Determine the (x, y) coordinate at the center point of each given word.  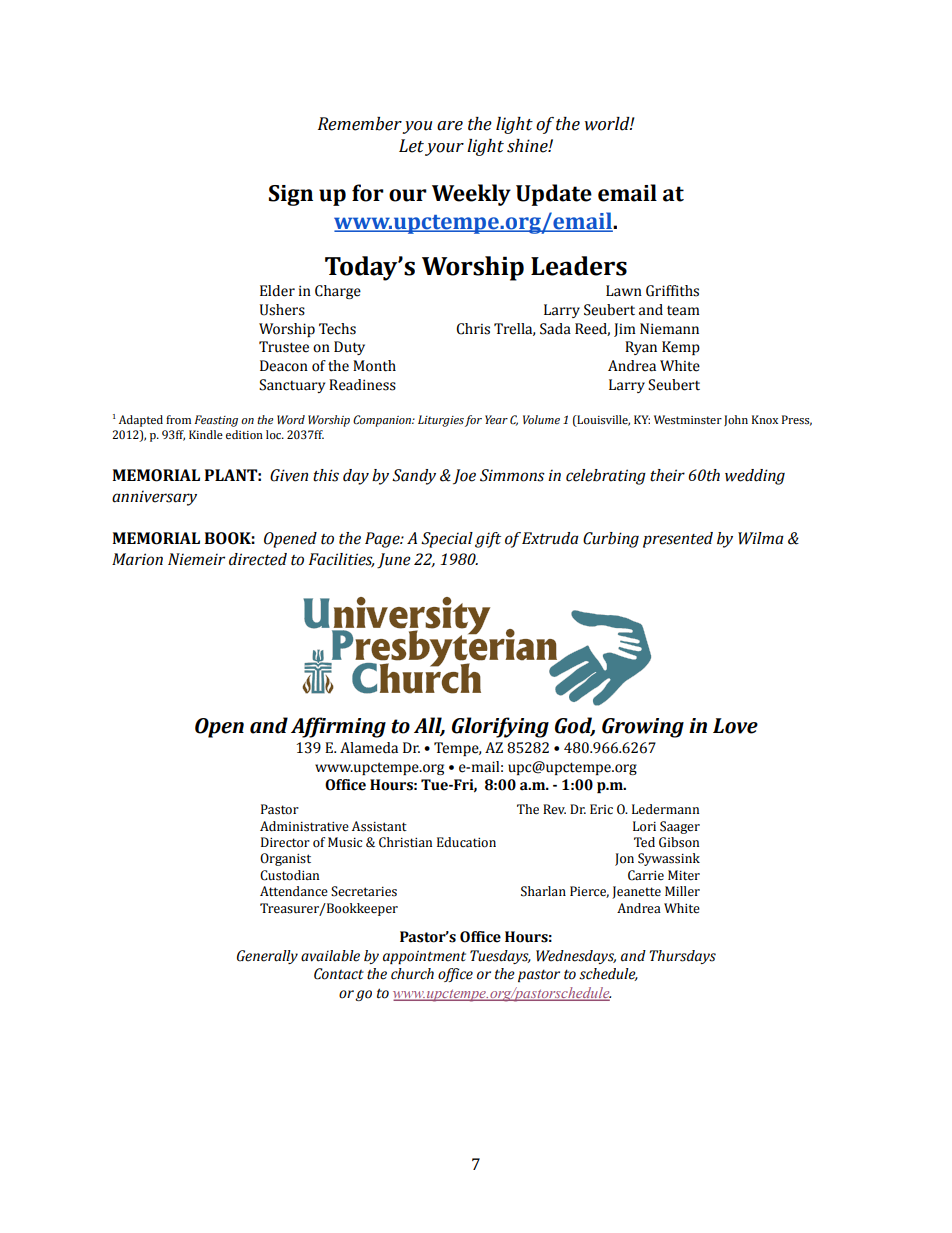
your (444, 149)
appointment (424, 957)
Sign (291, 195)
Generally (267, 957)
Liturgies (441, 421)
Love (735, 726)
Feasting (216, 421)
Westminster (688, 419)
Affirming (338, 727)
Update (554, 195)
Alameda (369, 748)
